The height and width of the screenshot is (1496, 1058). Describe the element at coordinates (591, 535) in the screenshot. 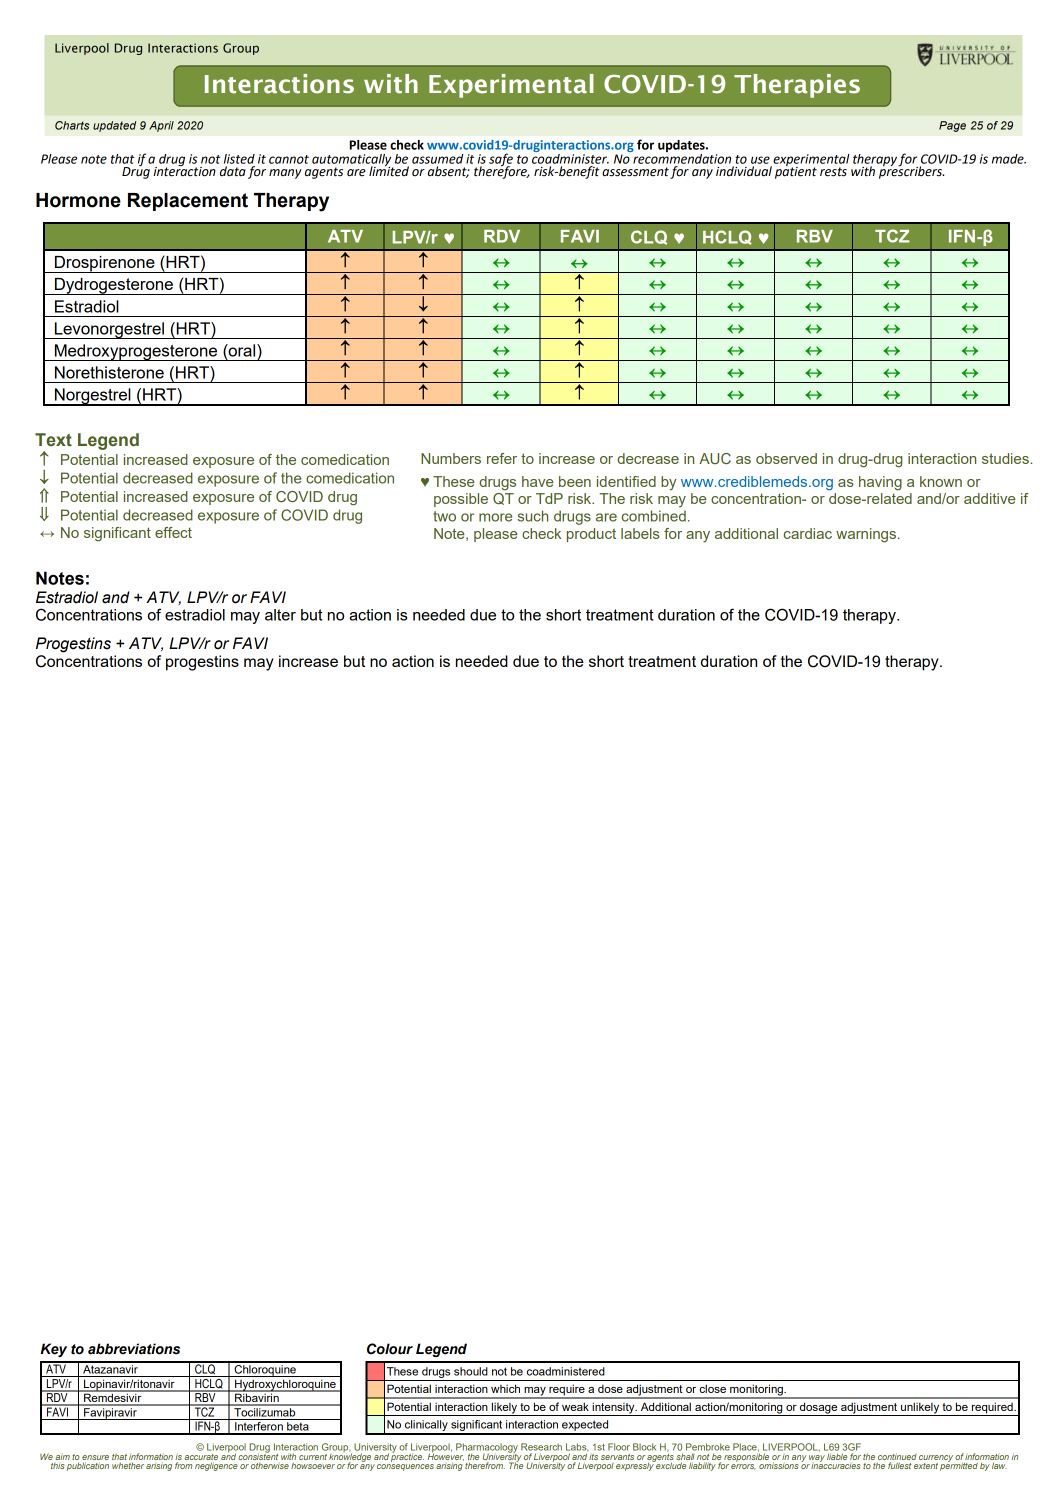

I see `product` at that location.
